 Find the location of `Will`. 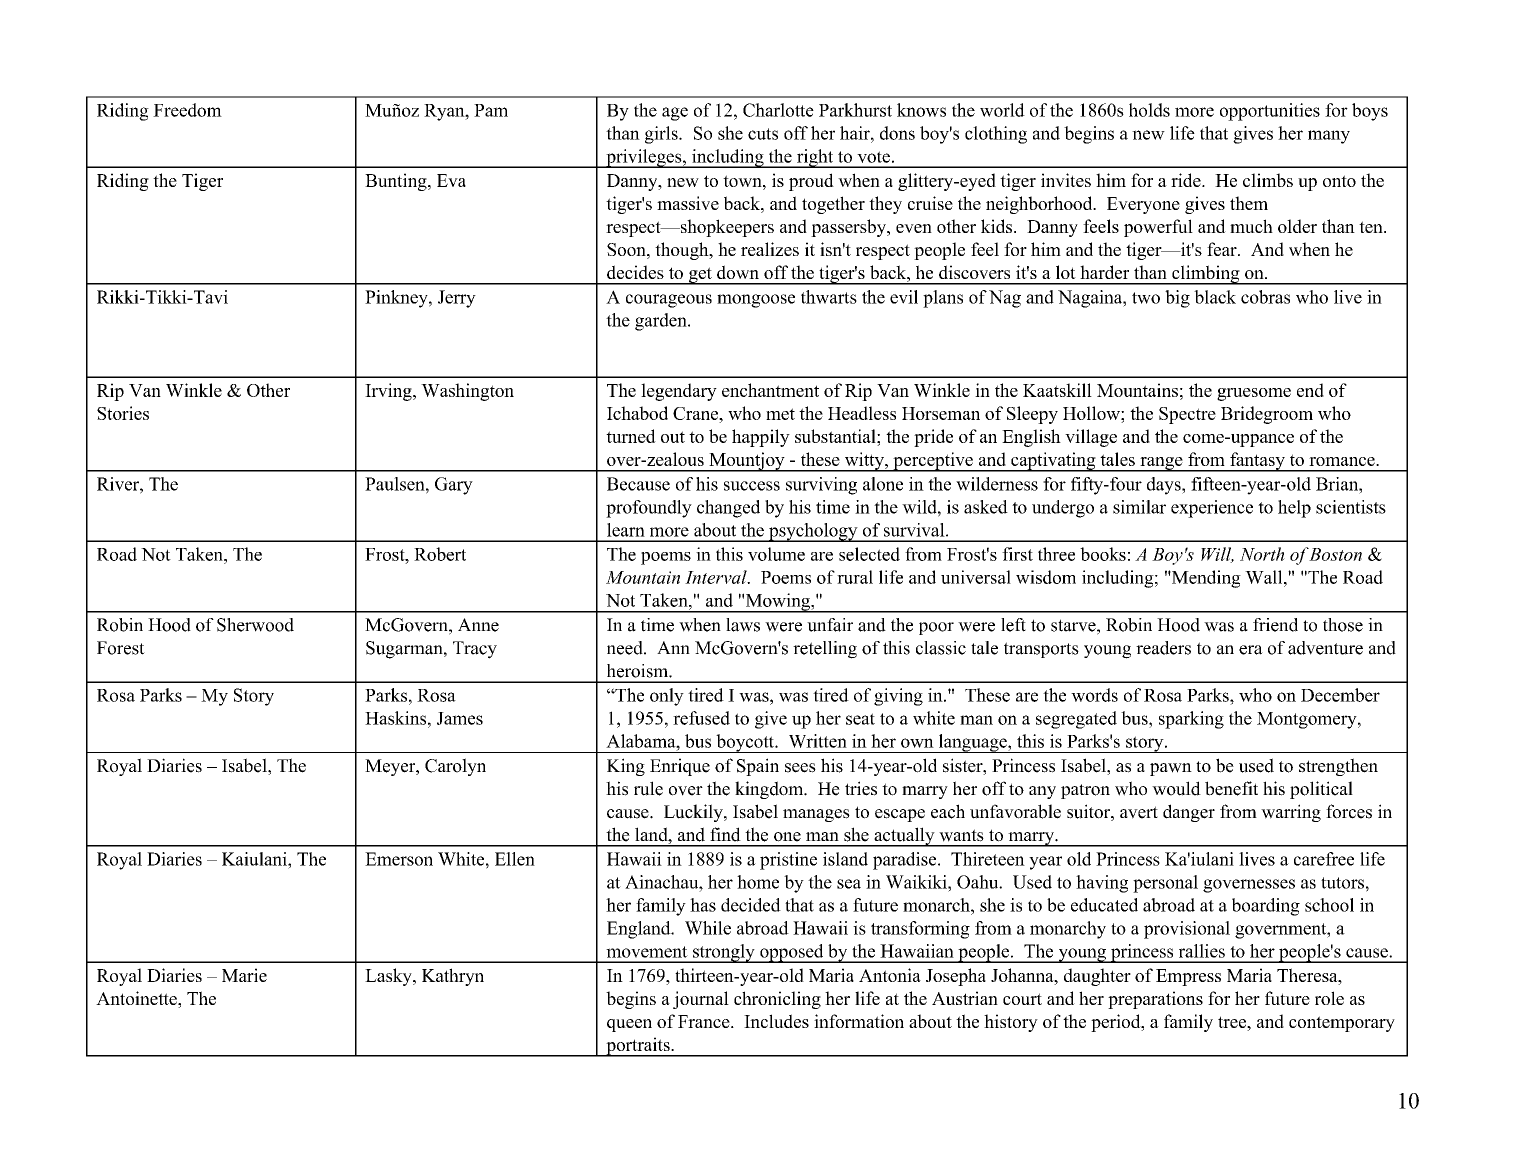

Will is located at coordinates (1217, 555).
